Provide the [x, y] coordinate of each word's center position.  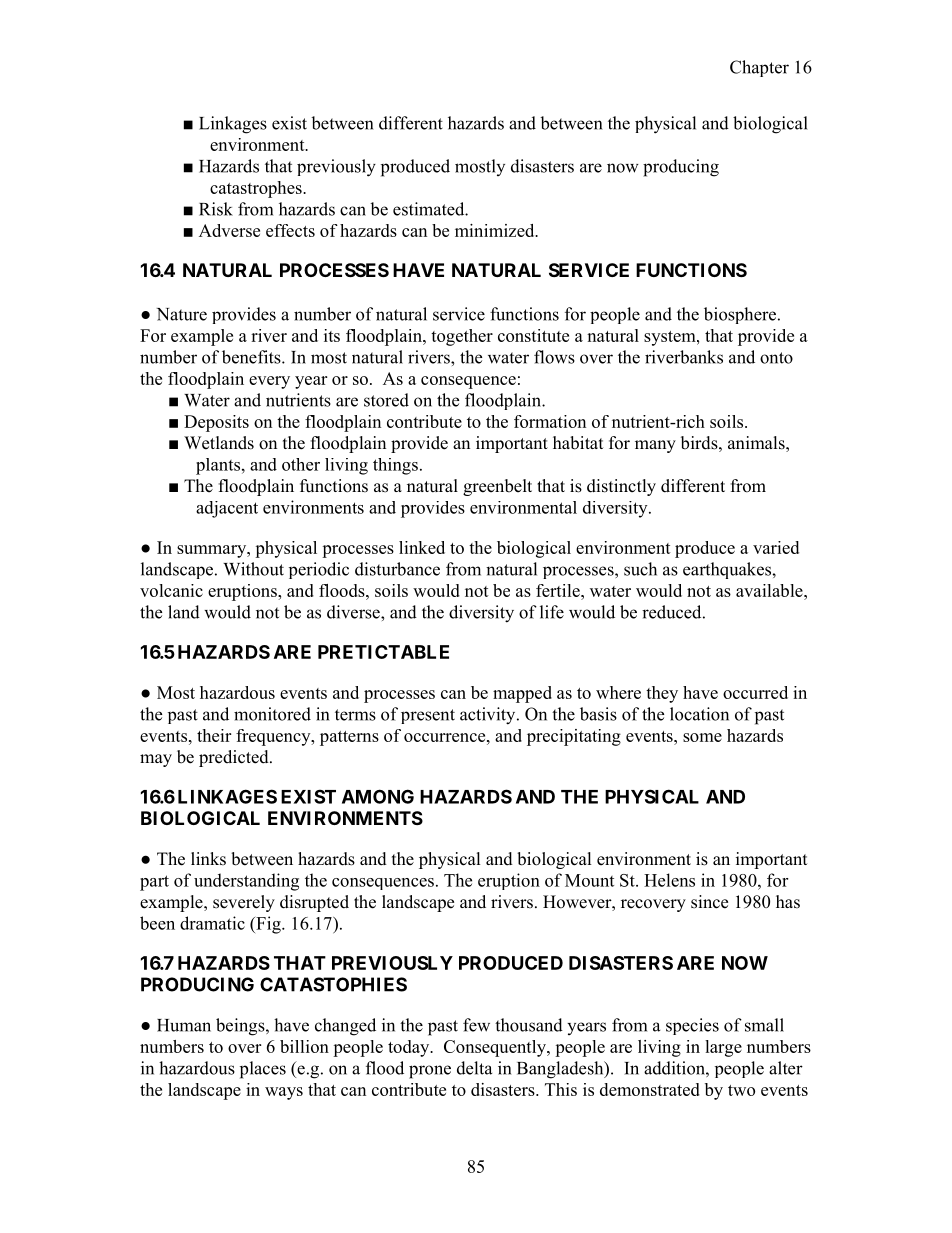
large [723, 1048]
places [263, 1070]
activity [489, 716]
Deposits [216, 423]
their [214, 735]
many [655, 446]
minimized [496, 230]
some [702, 737]
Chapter [759, 68]
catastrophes [257, 189]
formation [550, 421]
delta [474, 1068]
